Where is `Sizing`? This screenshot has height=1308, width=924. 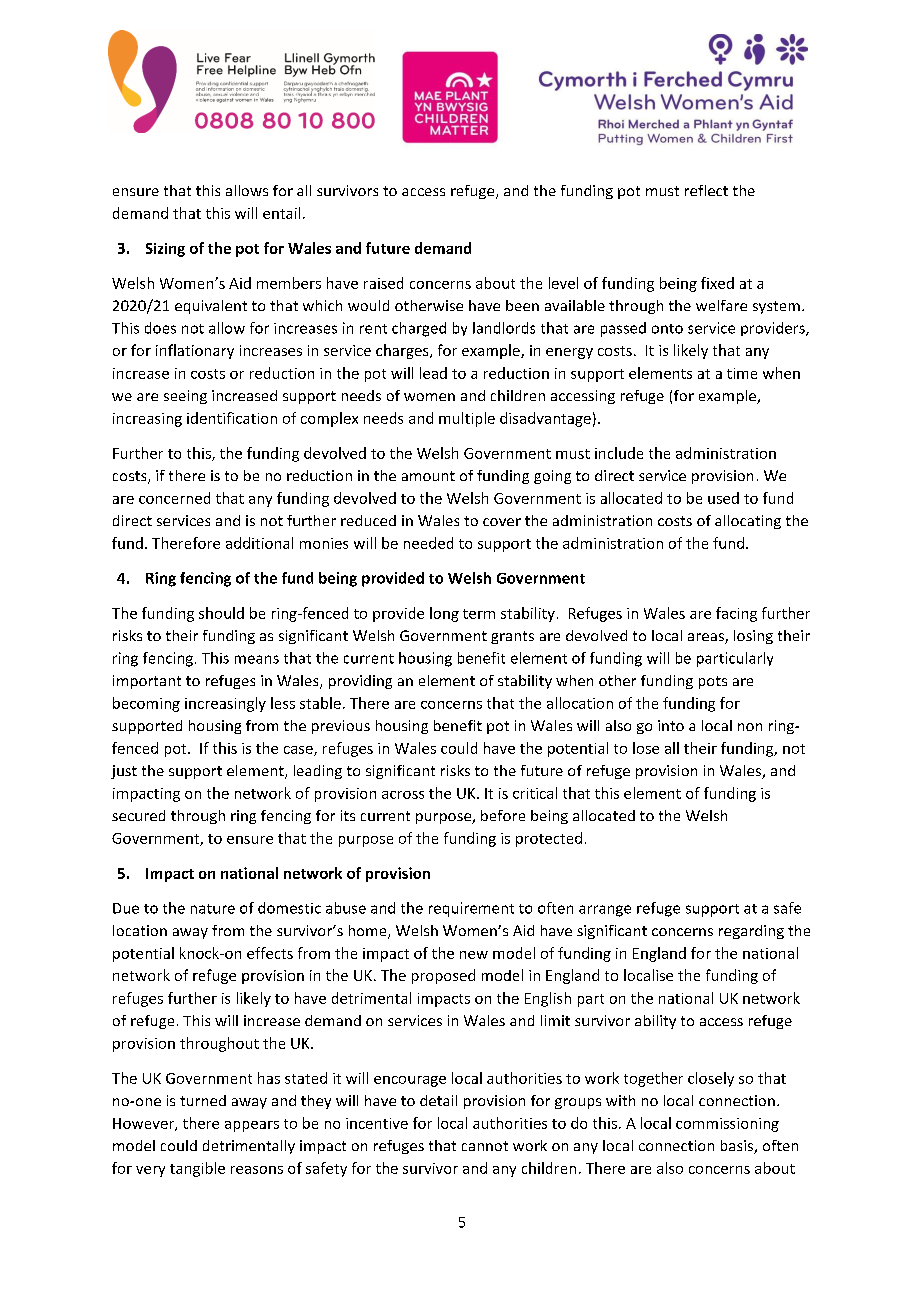
Sizing is located at coordinates (165, 250).
